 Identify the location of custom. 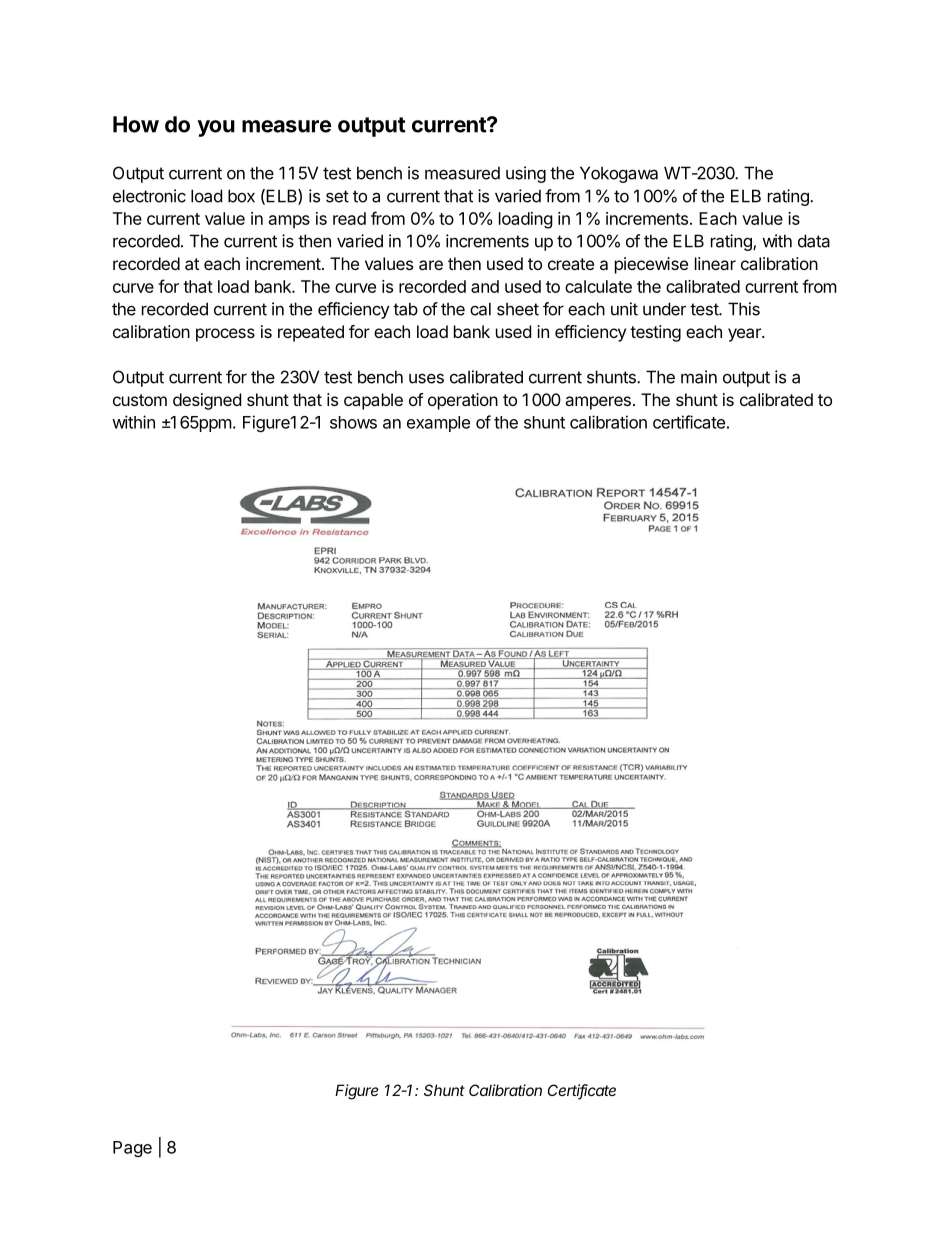
(140, 400).
